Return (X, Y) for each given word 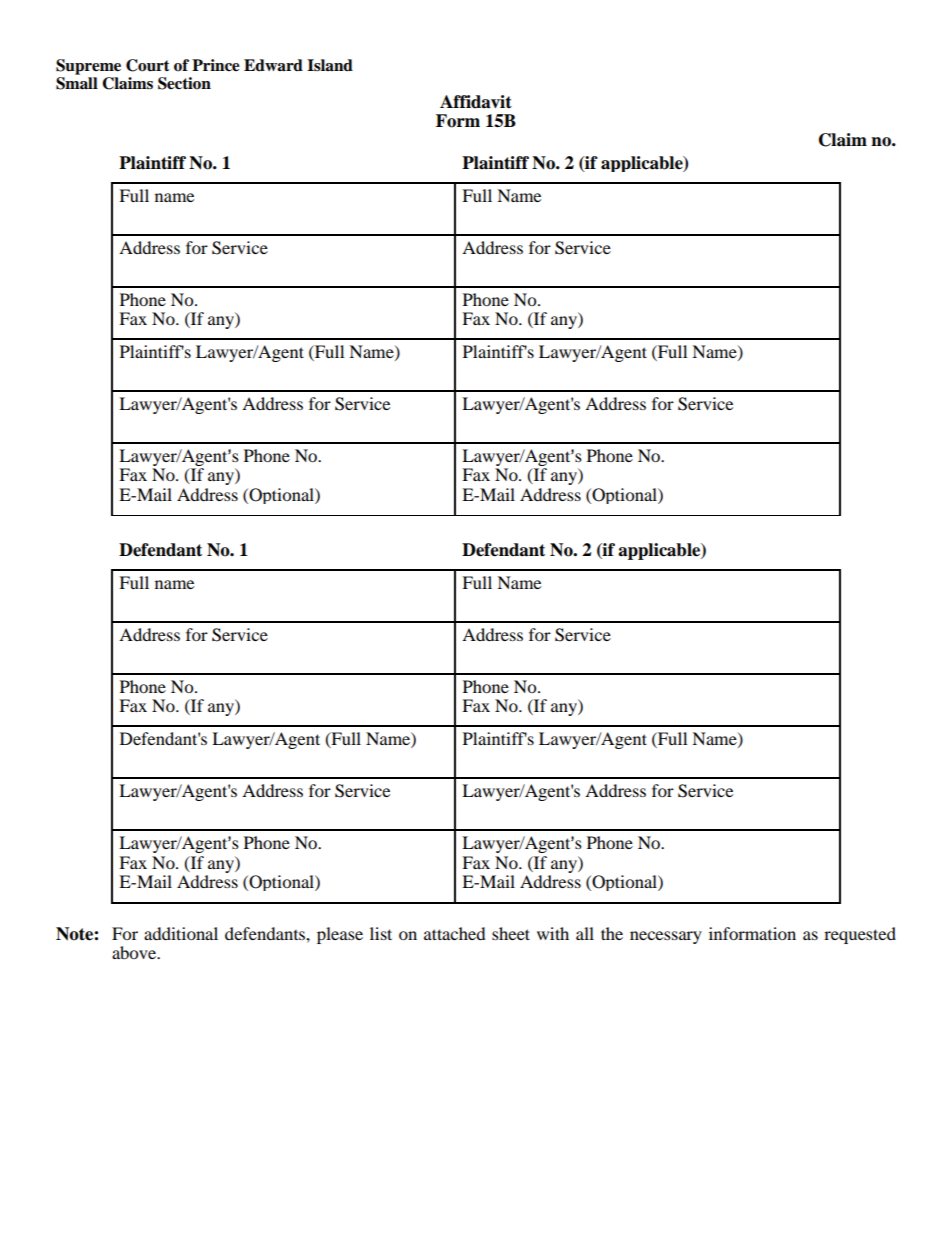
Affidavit (476, 102)
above (135, 952)
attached (455, 933)
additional (181, 933)
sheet (511, 933)
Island (330, 65)
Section (184, 83)
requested (860, 935)
